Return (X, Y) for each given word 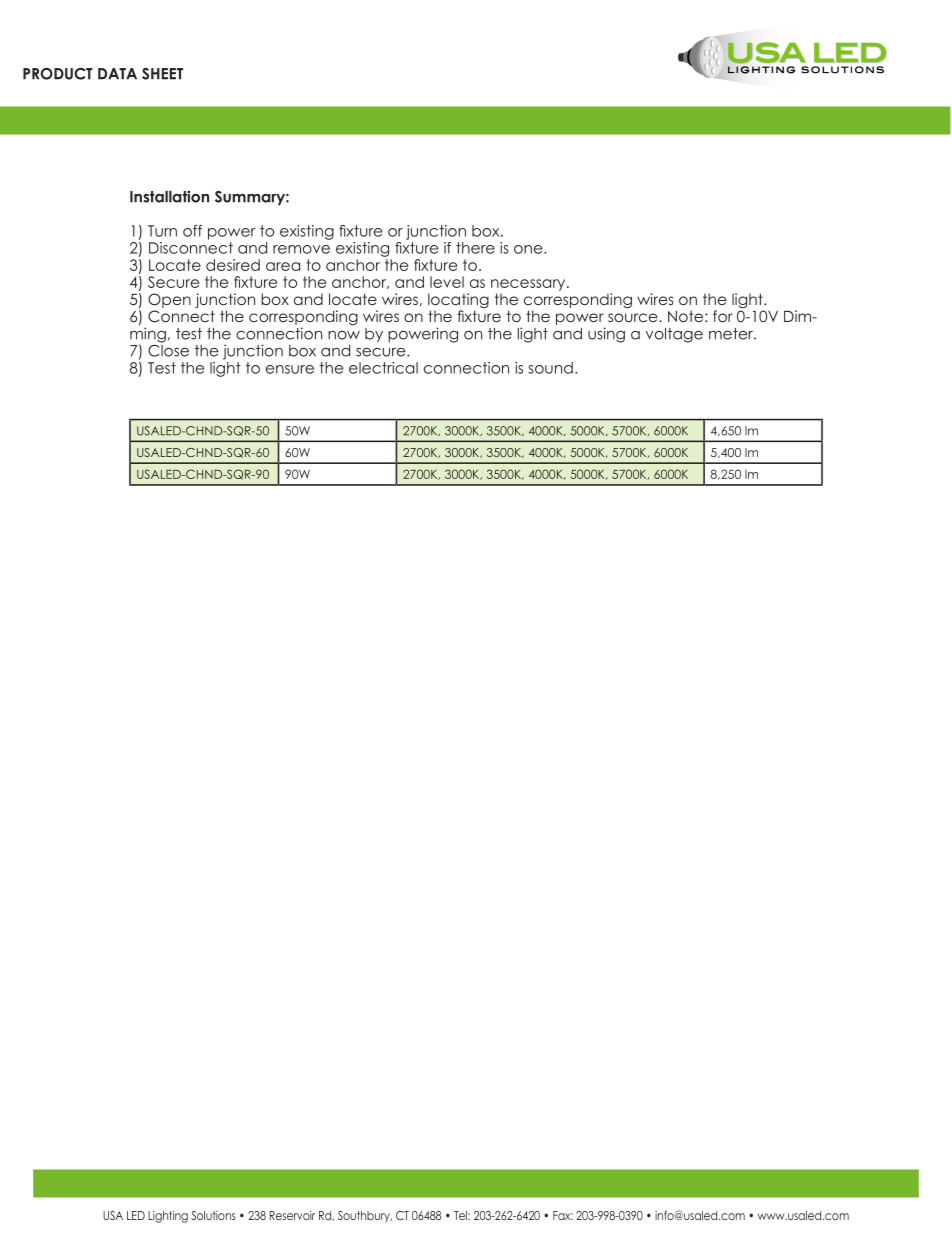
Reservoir (292, 1215)
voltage (674, 335)
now (344, 335)
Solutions (213, 1215)
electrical (383, 368)
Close (168, 349)
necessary (529, 285)
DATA (117, 74)
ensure (290, 369)
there (475, 248)
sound (550, 368)
